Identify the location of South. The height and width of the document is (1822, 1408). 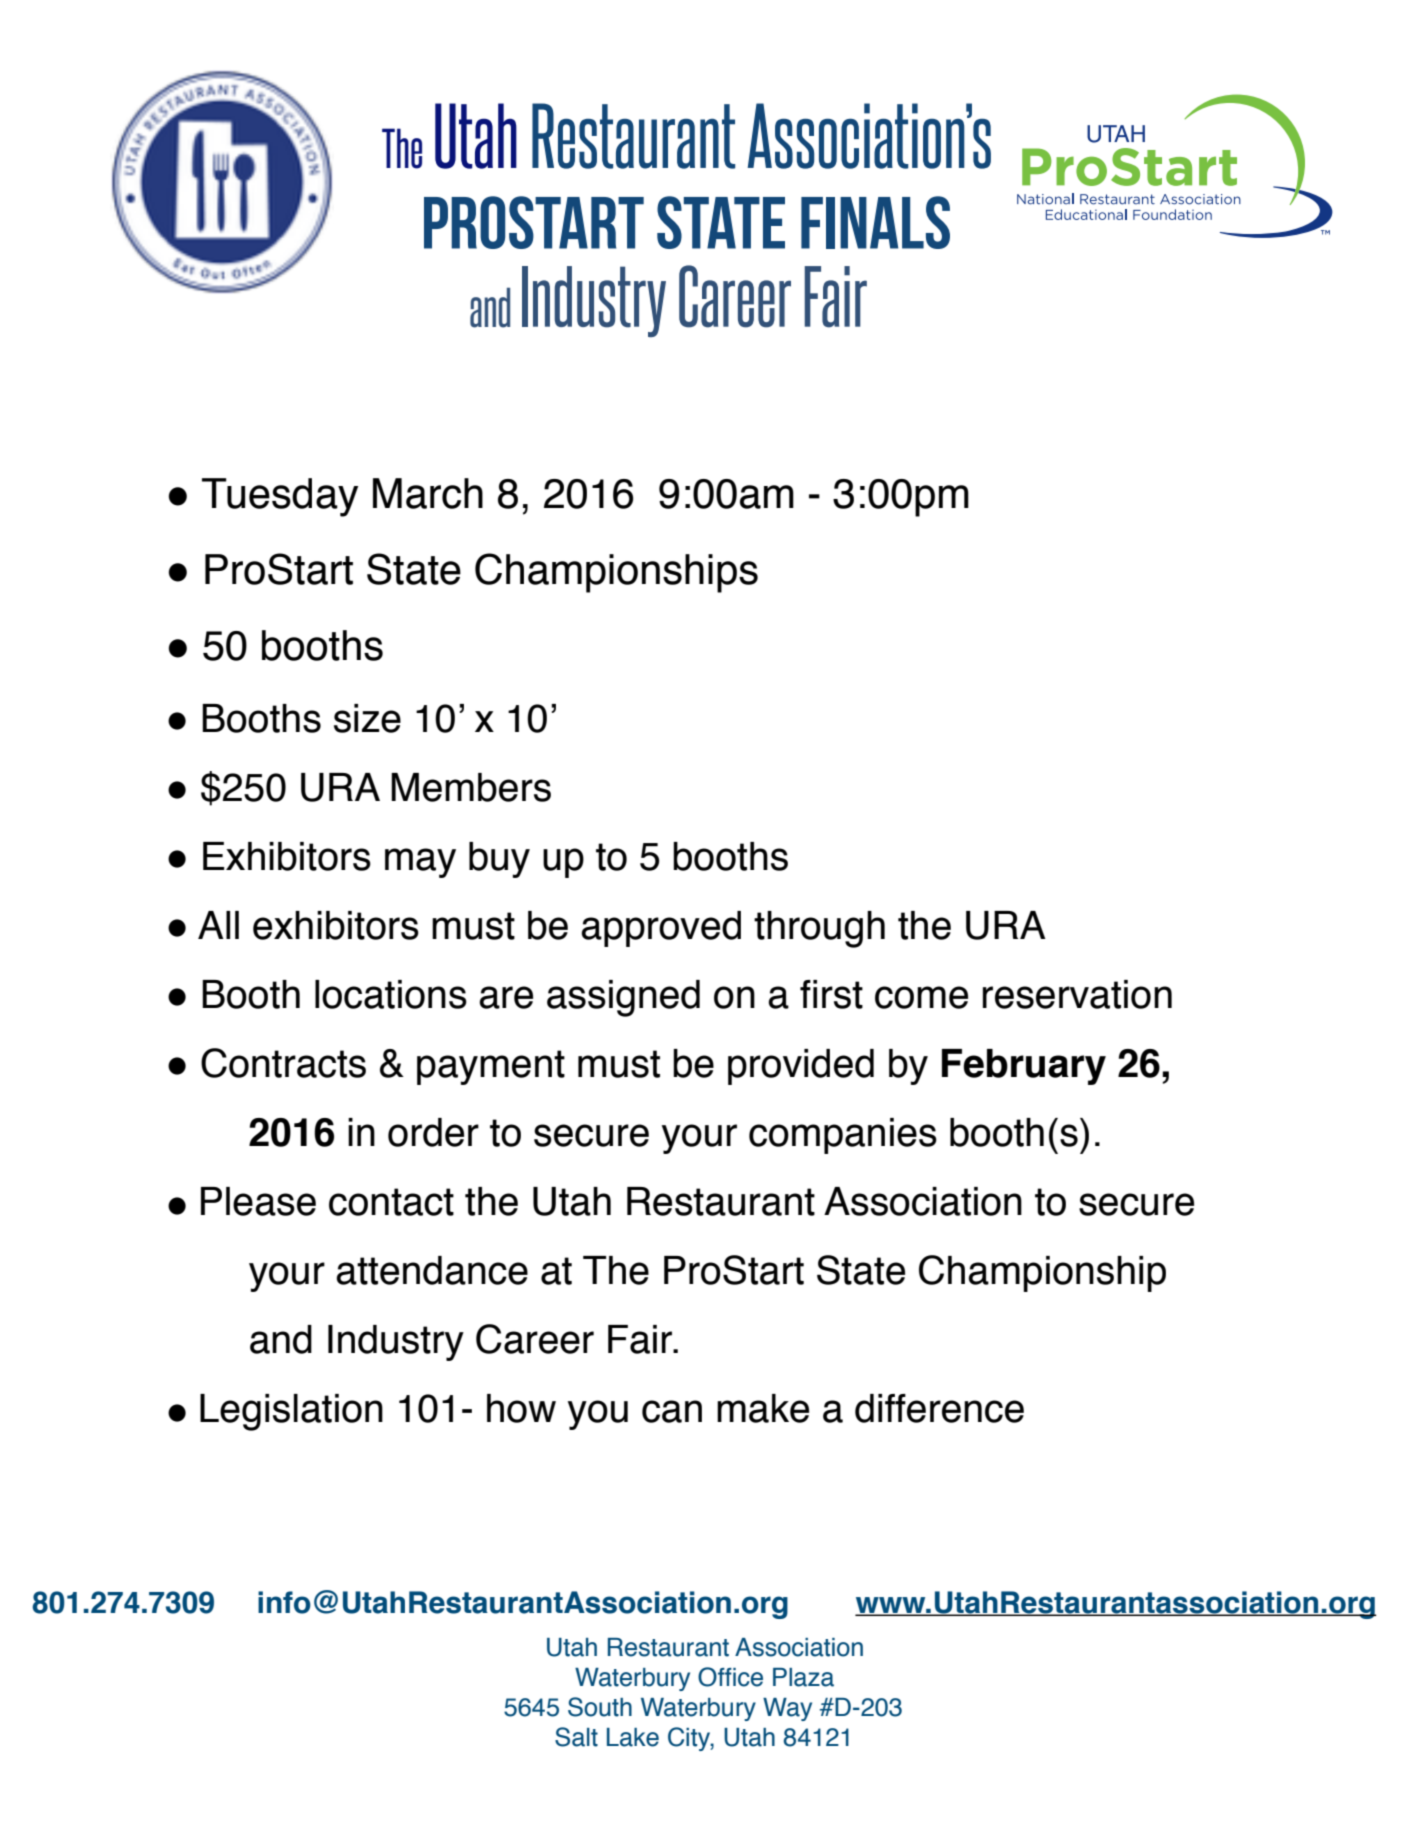
(600, 1707).
